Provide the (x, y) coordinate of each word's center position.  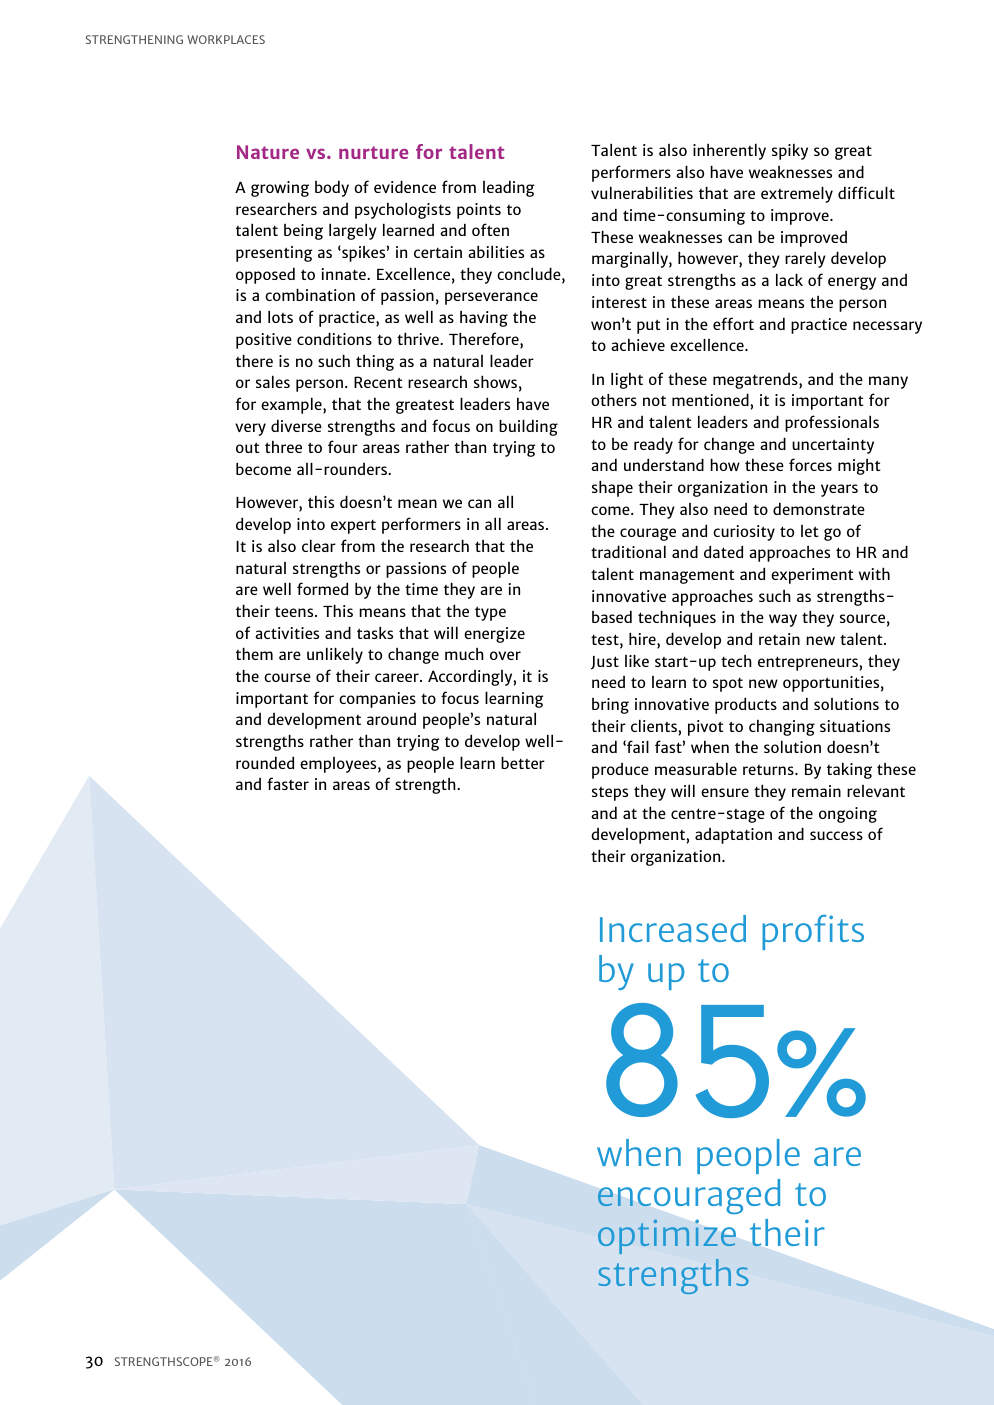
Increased (673, 928)
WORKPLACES (226, 39)
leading (508, 188)
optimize (667, 1236)
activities (287, 633)
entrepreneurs (808, 663)
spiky (790, 152)
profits (813, 932)
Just (605, 663)
